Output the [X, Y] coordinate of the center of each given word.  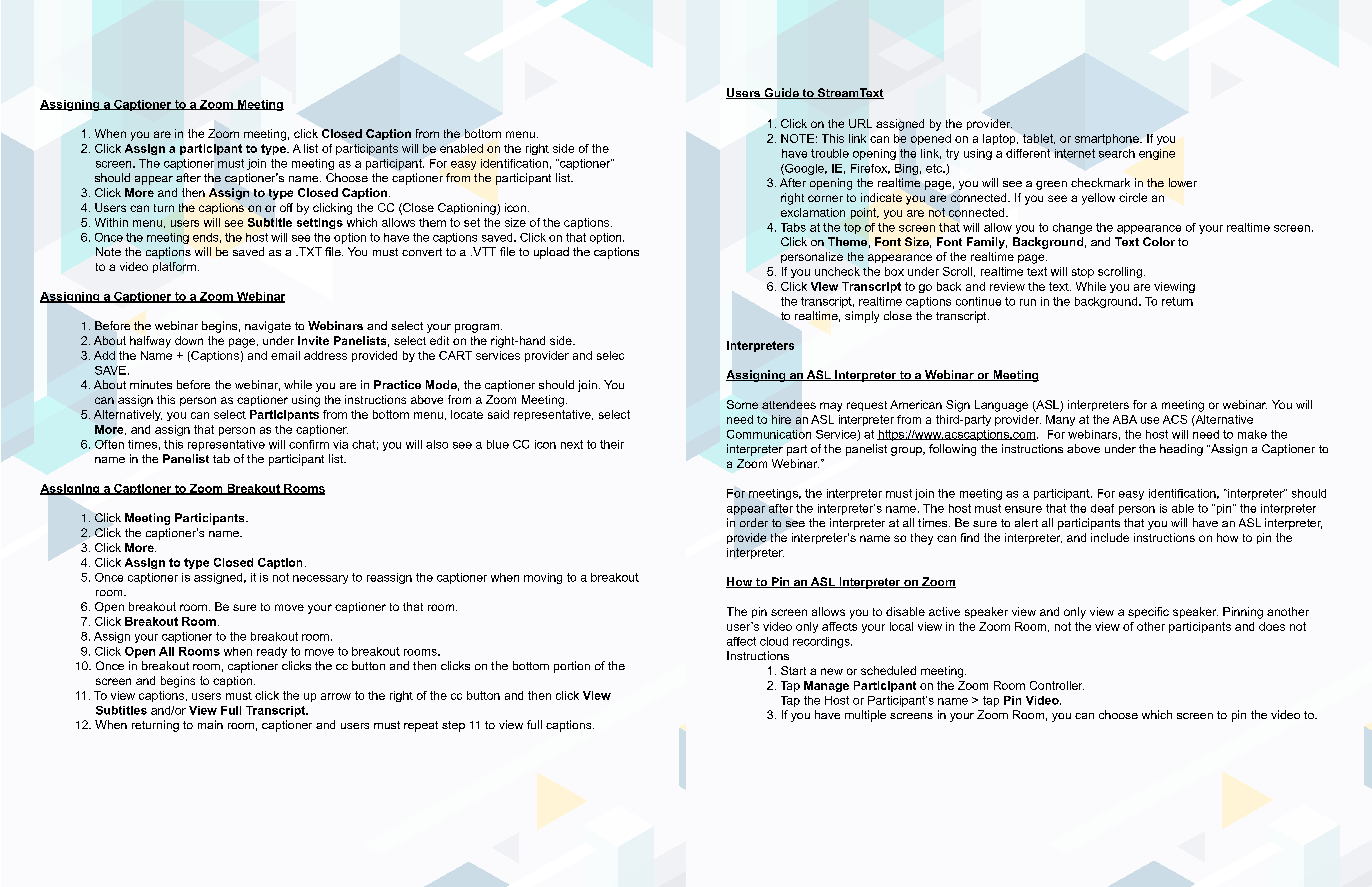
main [210, 724]
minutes [151, 384]
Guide [781, 93]
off [286, 207]
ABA [1125, 419]
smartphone [1108, 139]
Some [742, 404]
